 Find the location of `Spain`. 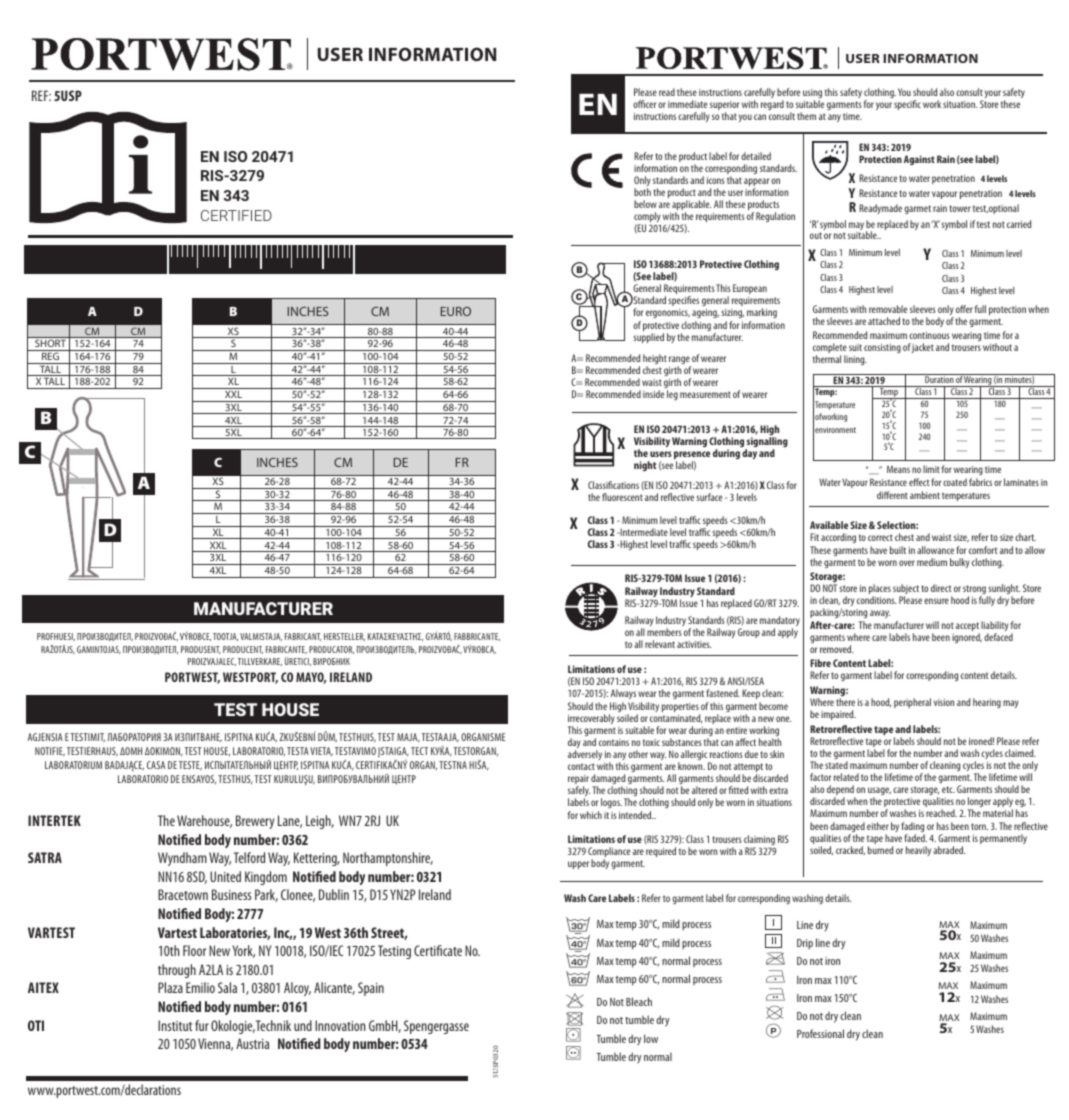

Spain is located at coordinates (371, 989).
